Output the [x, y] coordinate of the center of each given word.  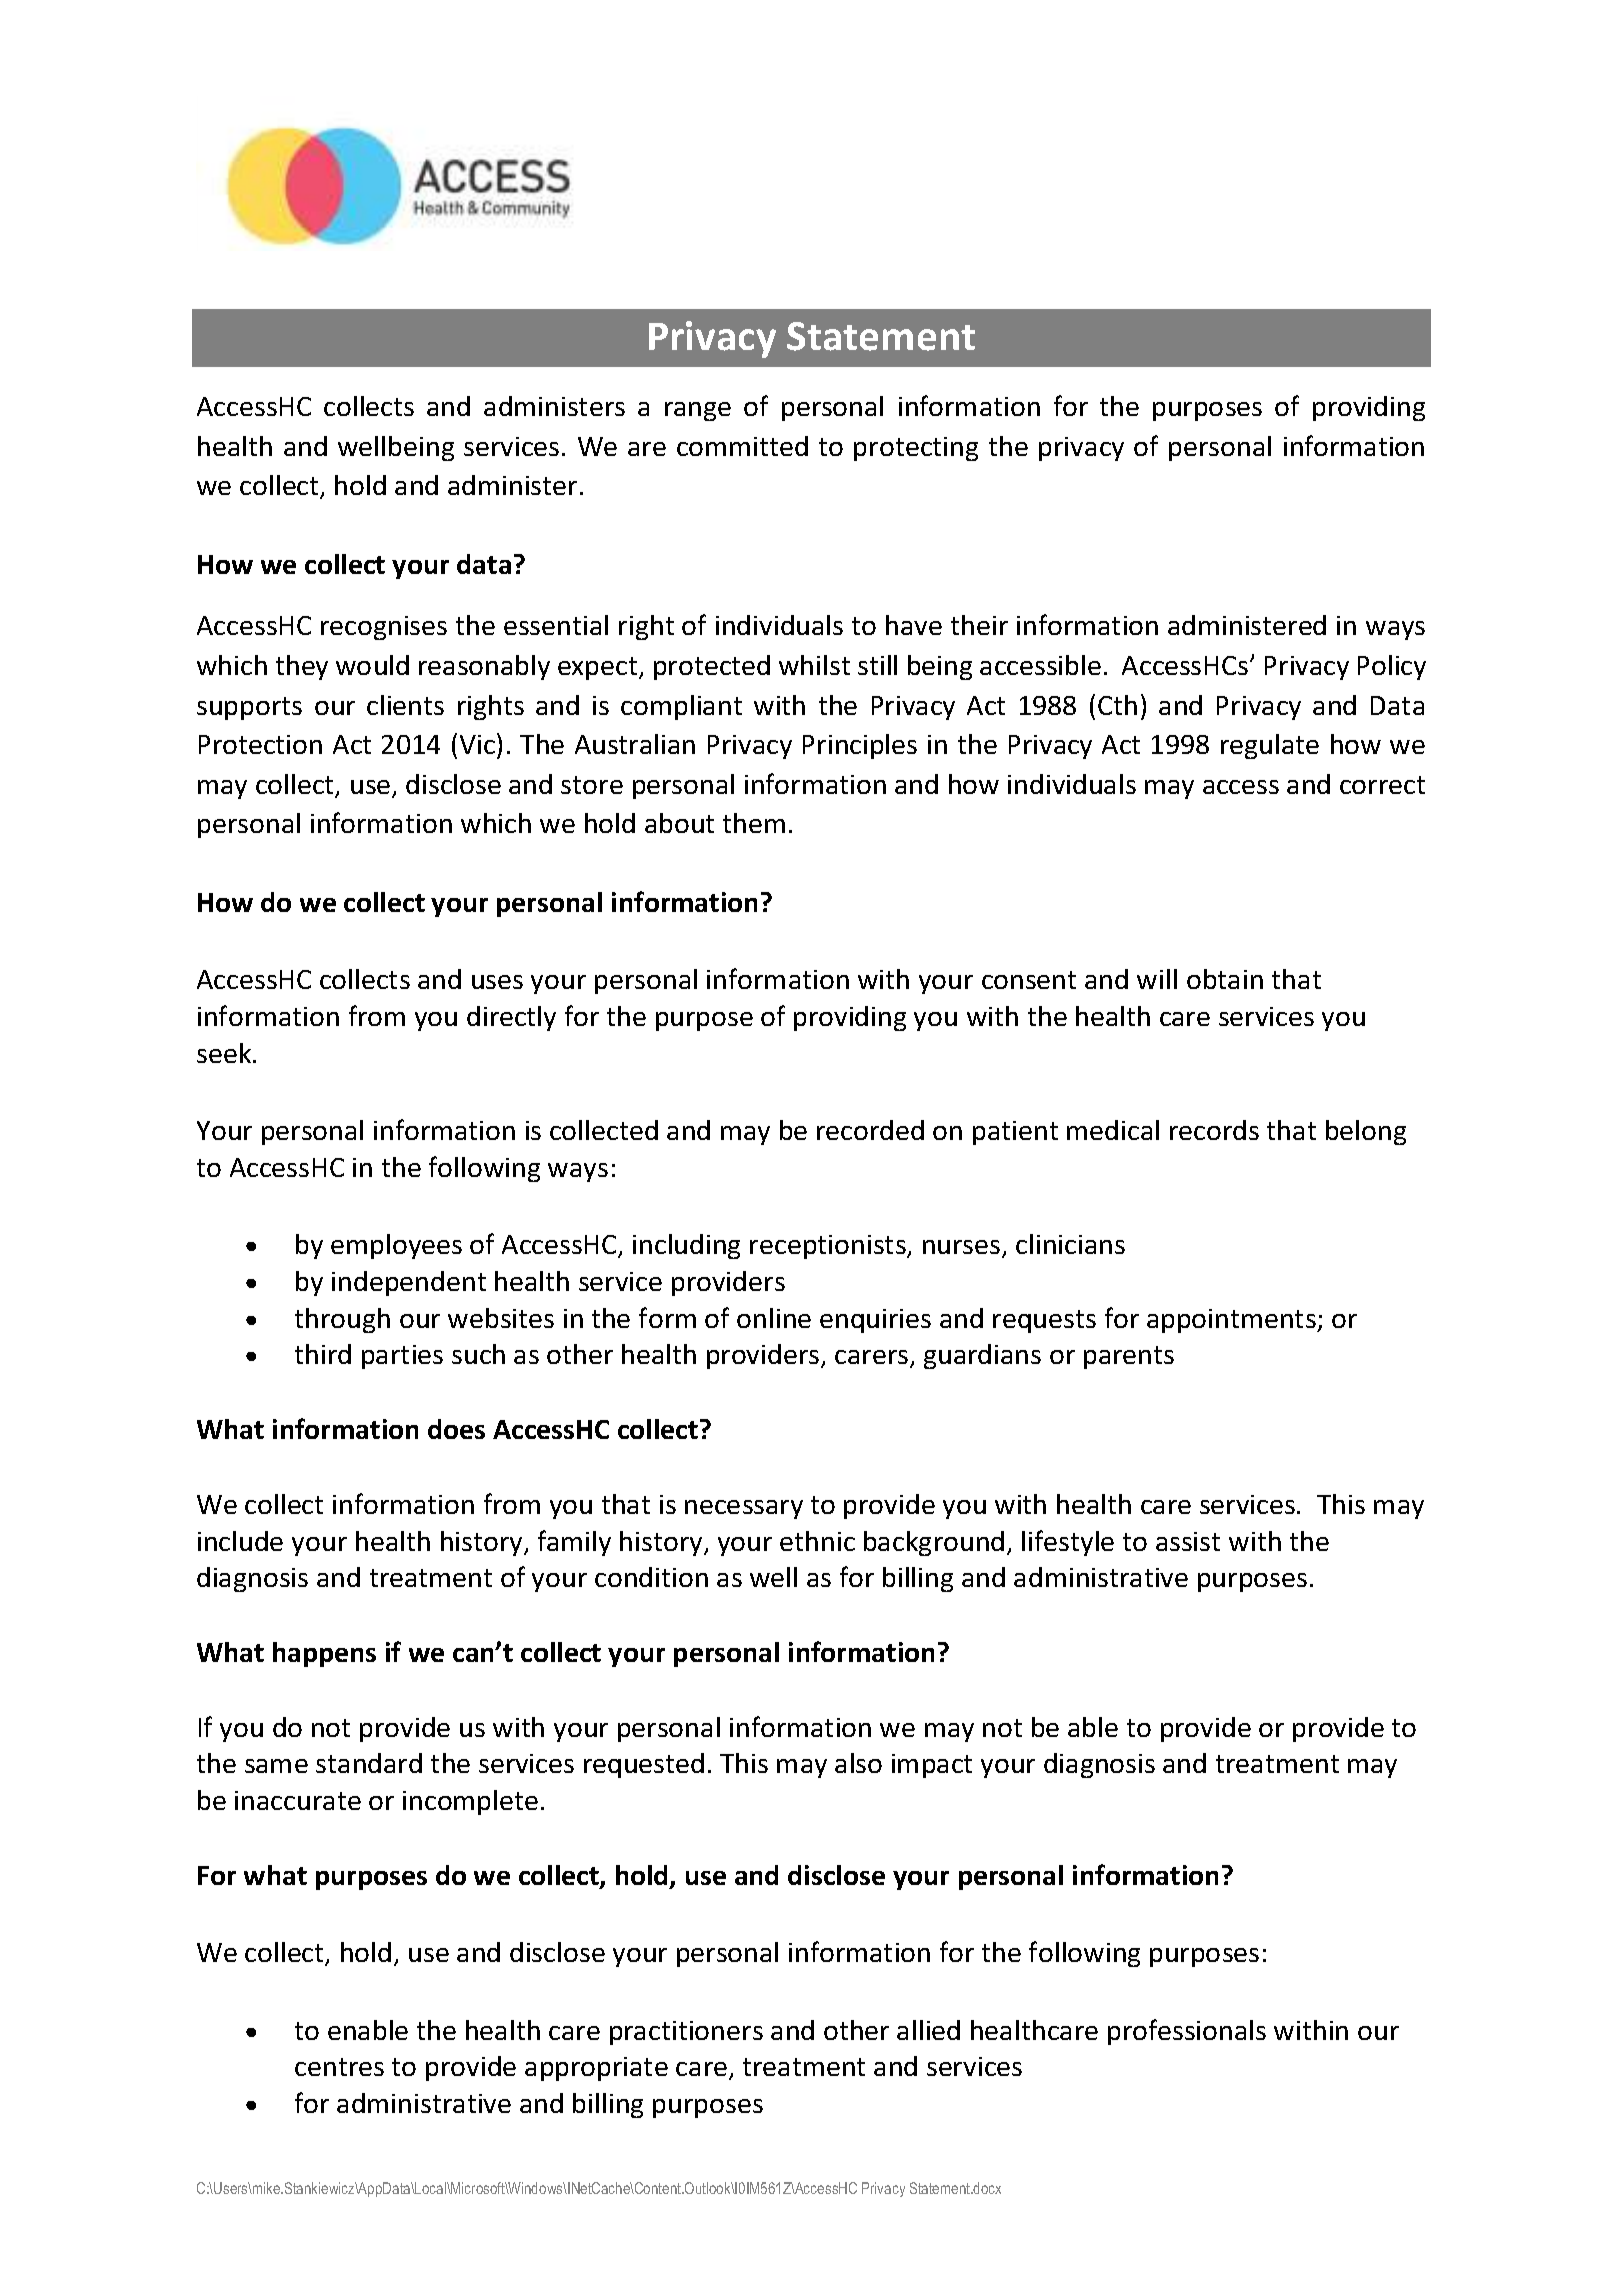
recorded [870, 1130]
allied [928, 2030]
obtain [1225, 979]
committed [742, 446]
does [456, 1429]
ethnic [817, 1541]
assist [1188, 1541]
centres [339, 2067]
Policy [1392, 667]
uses [497, 982]
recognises [384, 628]
